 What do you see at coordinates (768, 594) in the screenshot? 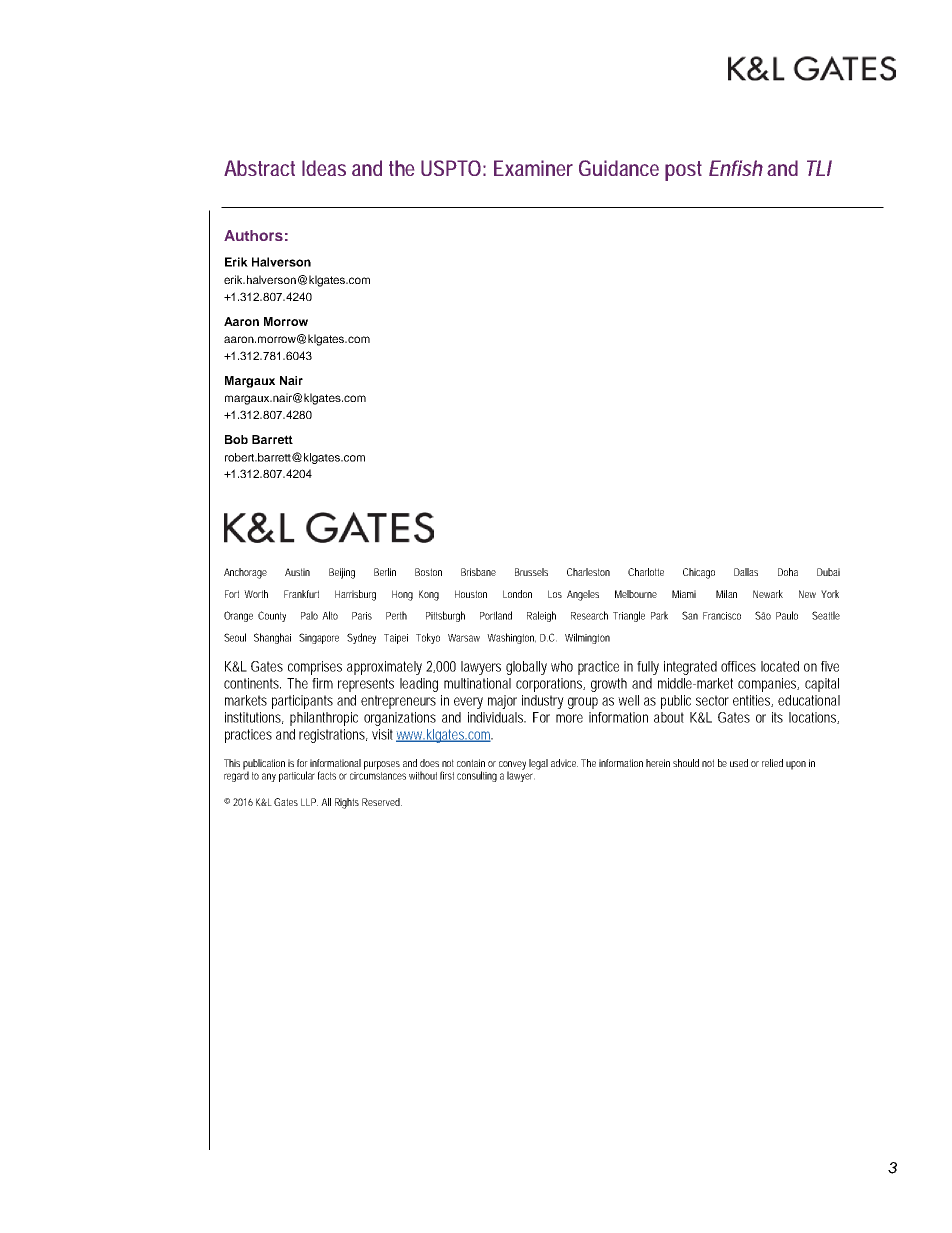
I see `Newark` at bounding box center [768, 594].
